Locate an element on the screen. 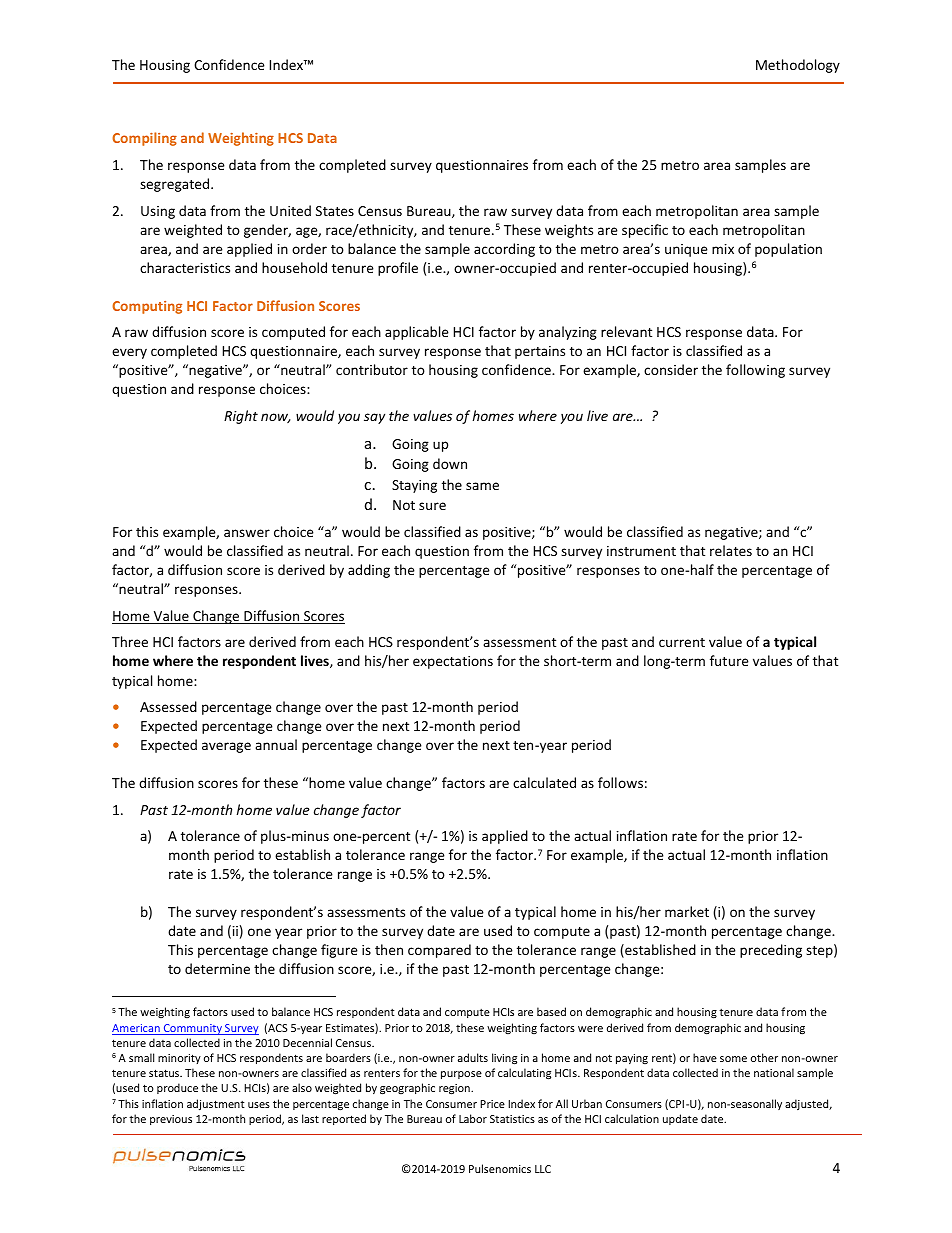  Three is located at coordinates (130, 641).
